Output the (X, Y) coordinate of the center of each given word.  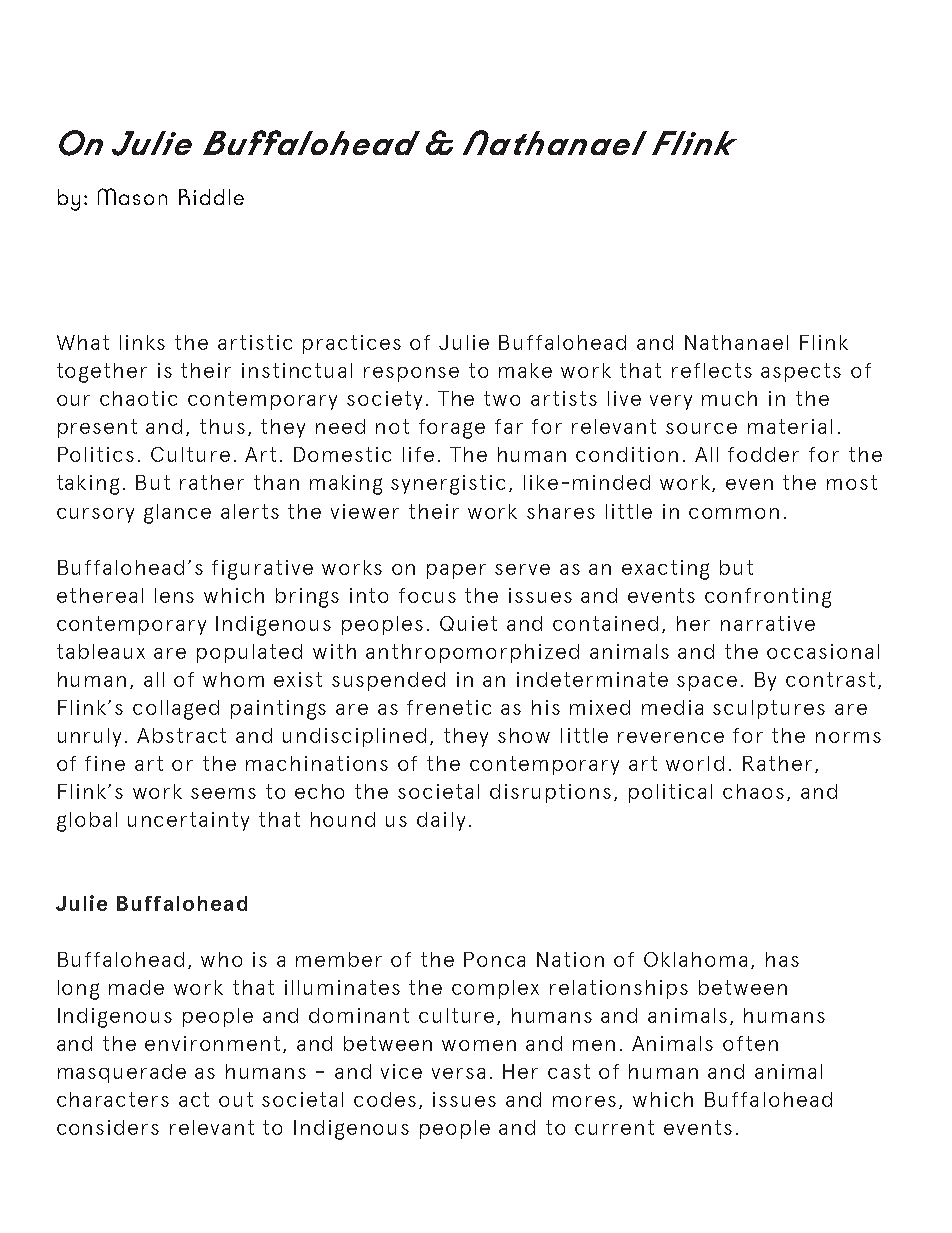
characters (113, 1099)
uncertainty (188, 821)
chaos (753, 791)
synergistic (448, 485)
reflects (712, 370)
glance (177, 514)
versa (458, 1073)
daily (441, 821)
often (750, 1043)
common (734, 513)
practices (352, 344)
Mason (132, 196)
